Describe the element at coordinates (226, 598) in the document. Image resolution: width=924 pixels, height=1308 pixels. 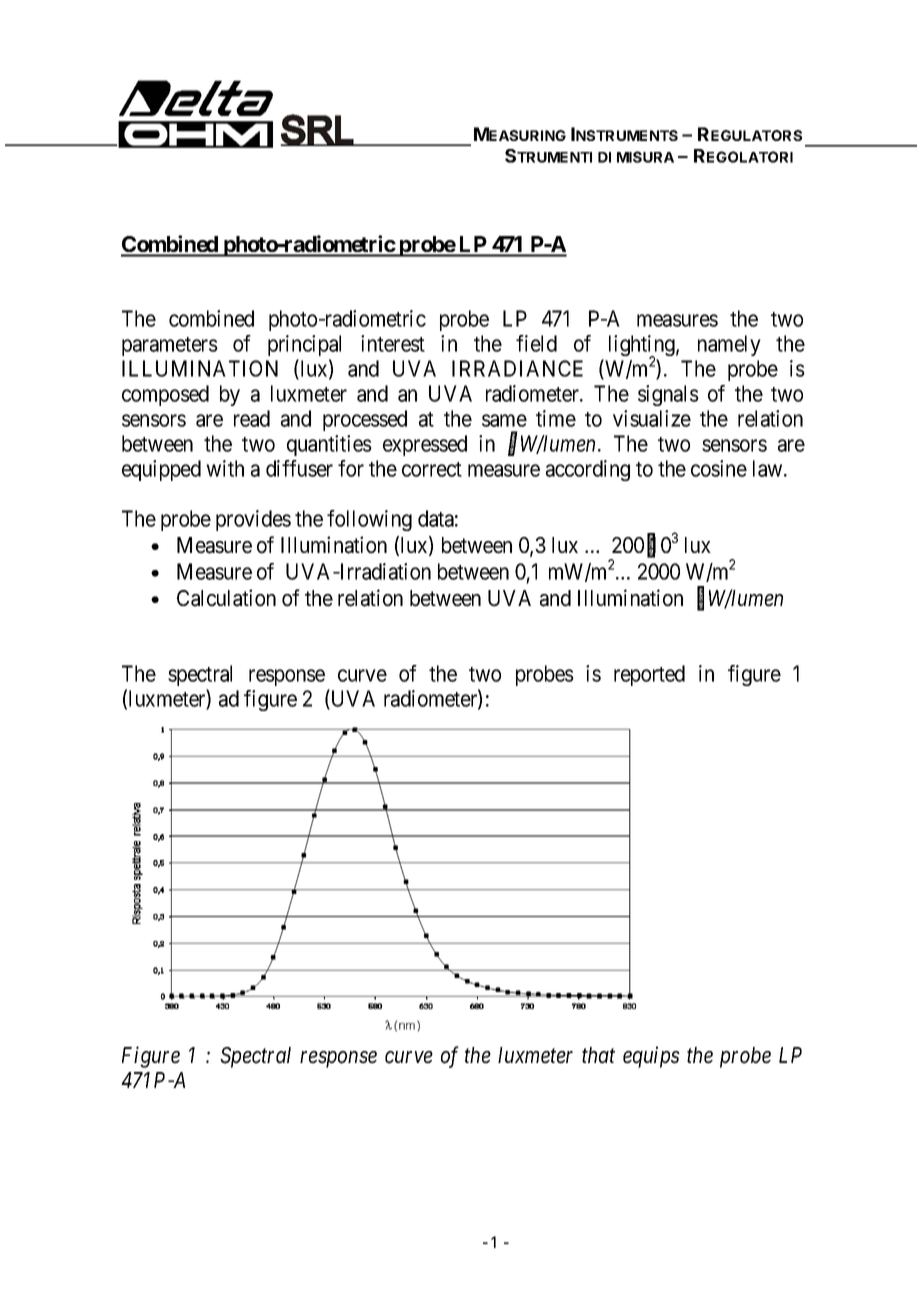
I see `Calculation` at that location.
